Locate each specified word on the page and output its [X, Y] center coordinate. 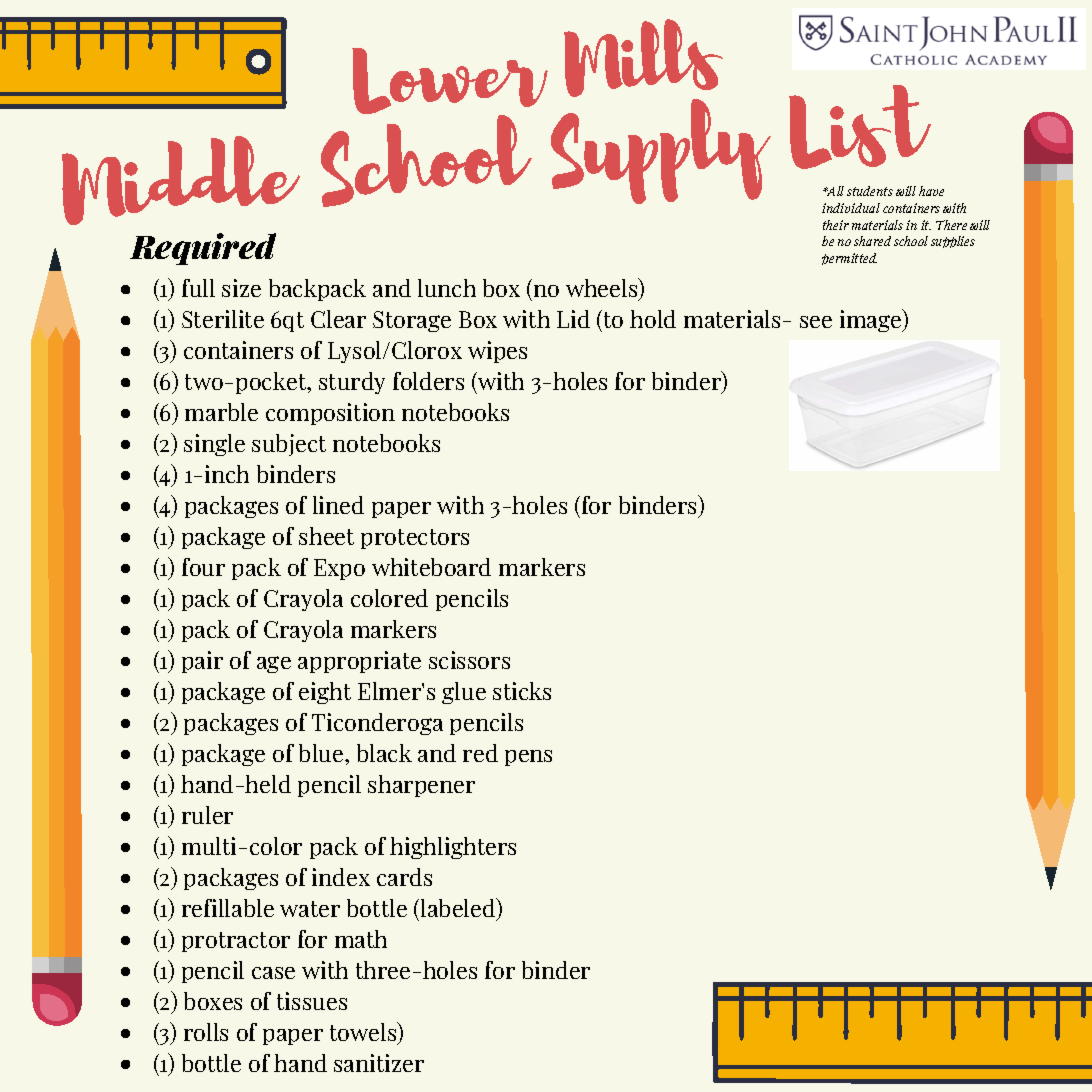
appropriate [359, 662]
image [872, 320]
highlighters [453, 848]
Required [203, 249]
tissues [312, 1001]
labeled [459, 909]
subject [289, 445]
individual [851, 208]
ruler [207, 815]
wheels [603, 289]
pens [528, 758]
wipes [497, 352]
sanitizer [379, 1063]
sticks [522, 691]
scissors [469, 660]
